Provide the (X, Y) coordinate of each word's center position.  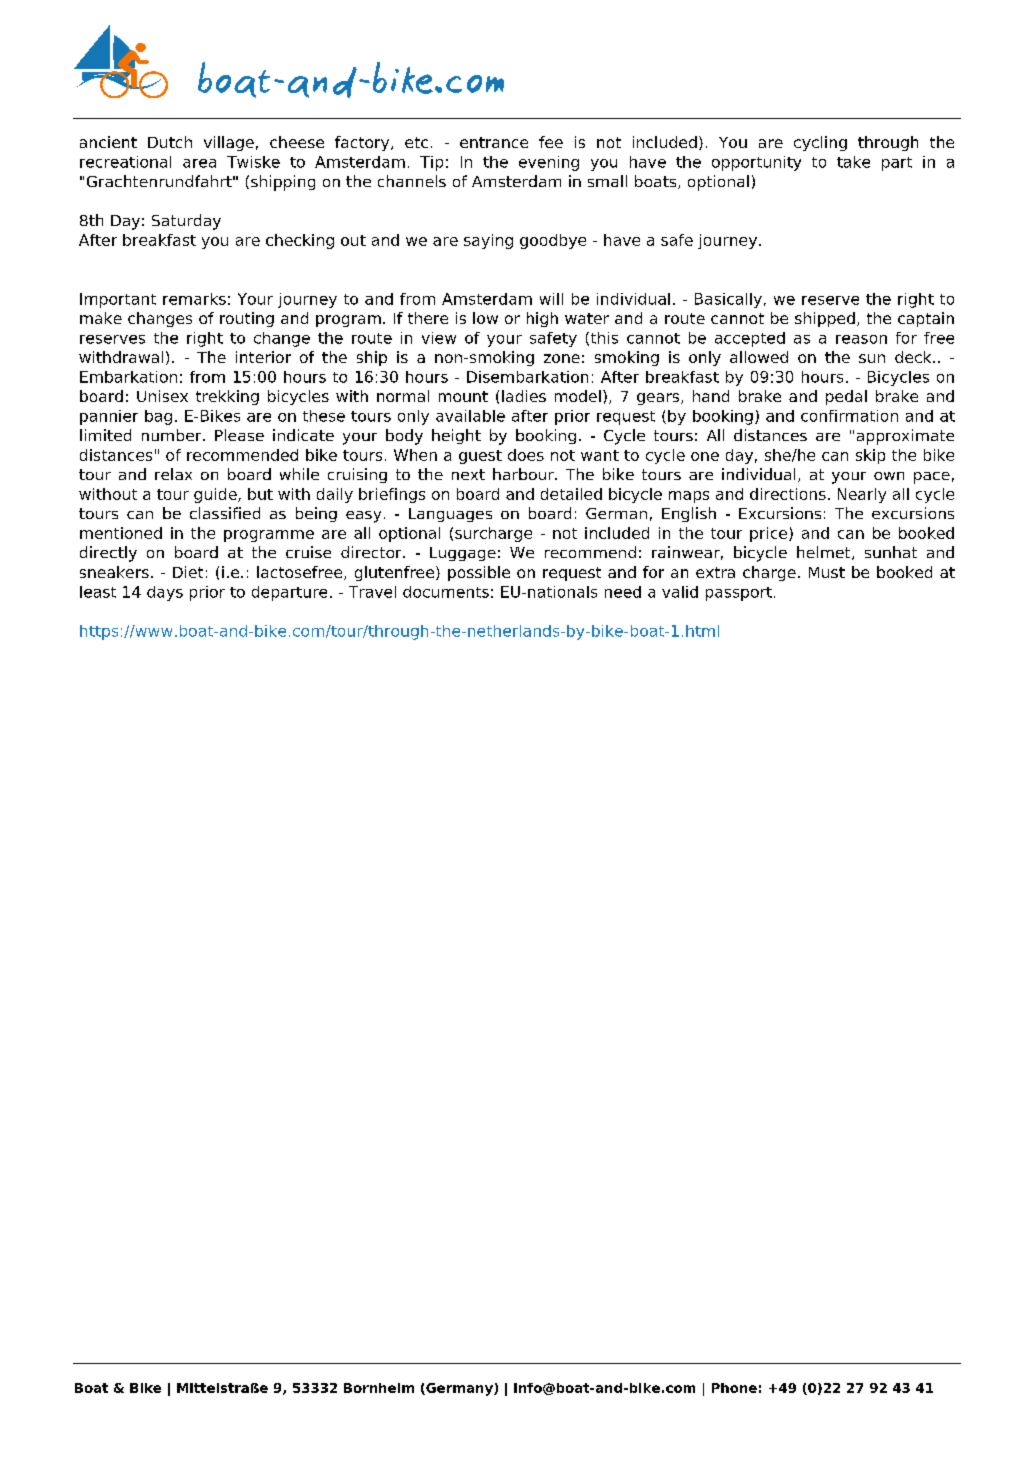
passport (739, 594)
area (199, 163)
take (853, 162)
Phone (734, 1388)
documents (446, 592)
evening (549, 163)
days (165, 593)
